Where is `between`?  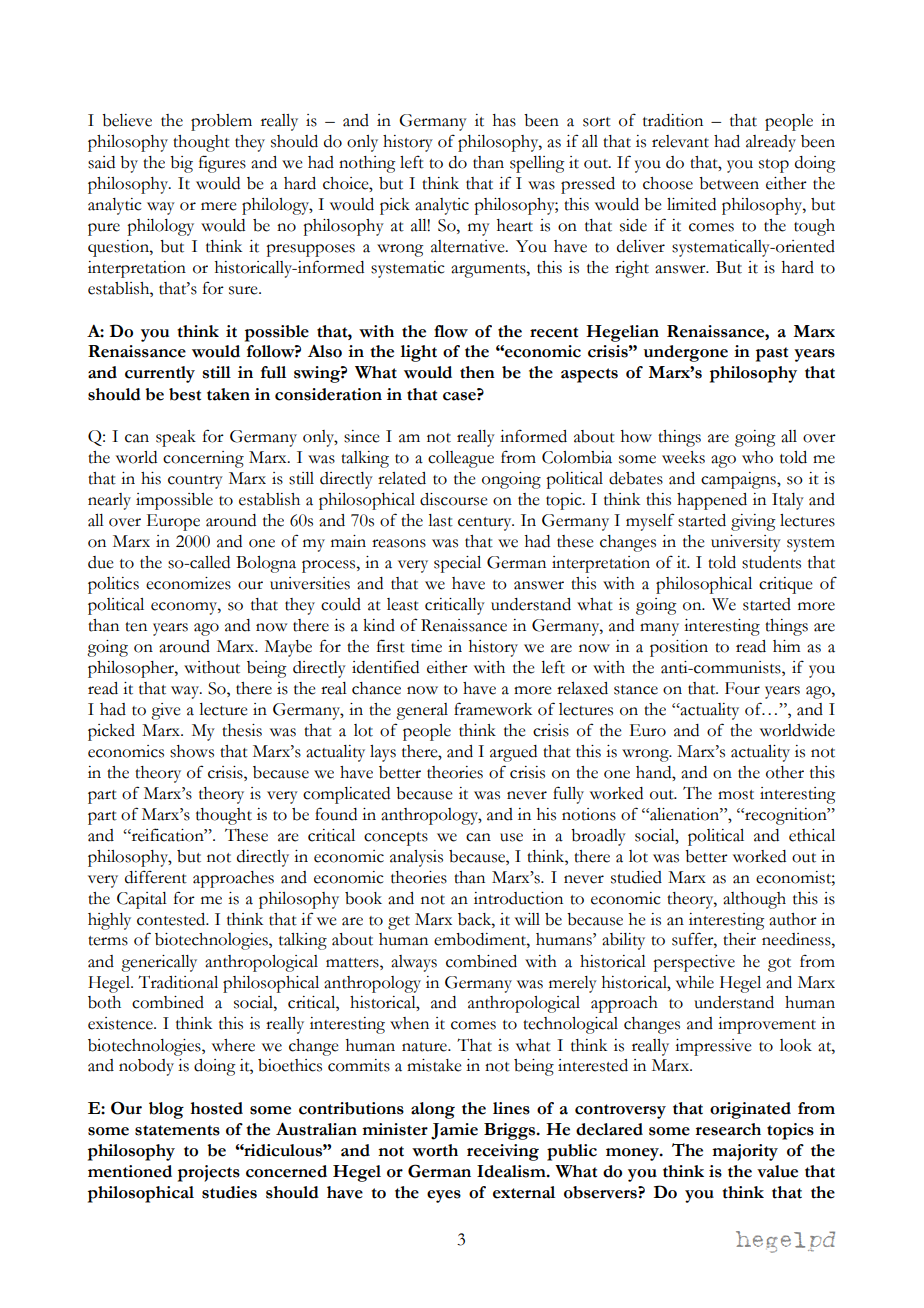
between is located at coordinates (729, 183).
